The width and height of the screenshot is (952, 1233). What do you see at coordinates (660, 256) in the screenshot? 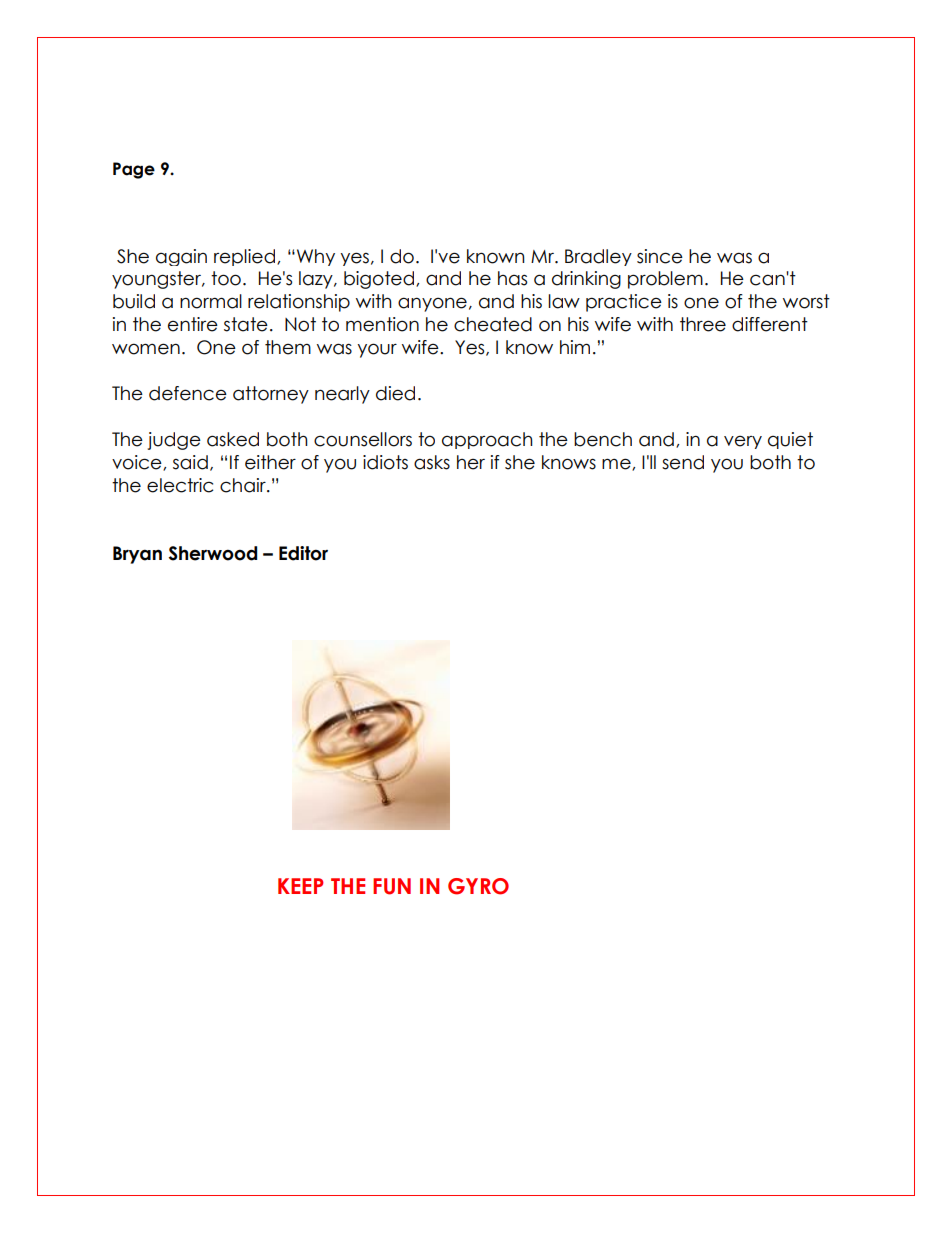
I see `since` at bounding box center [660, 256].
